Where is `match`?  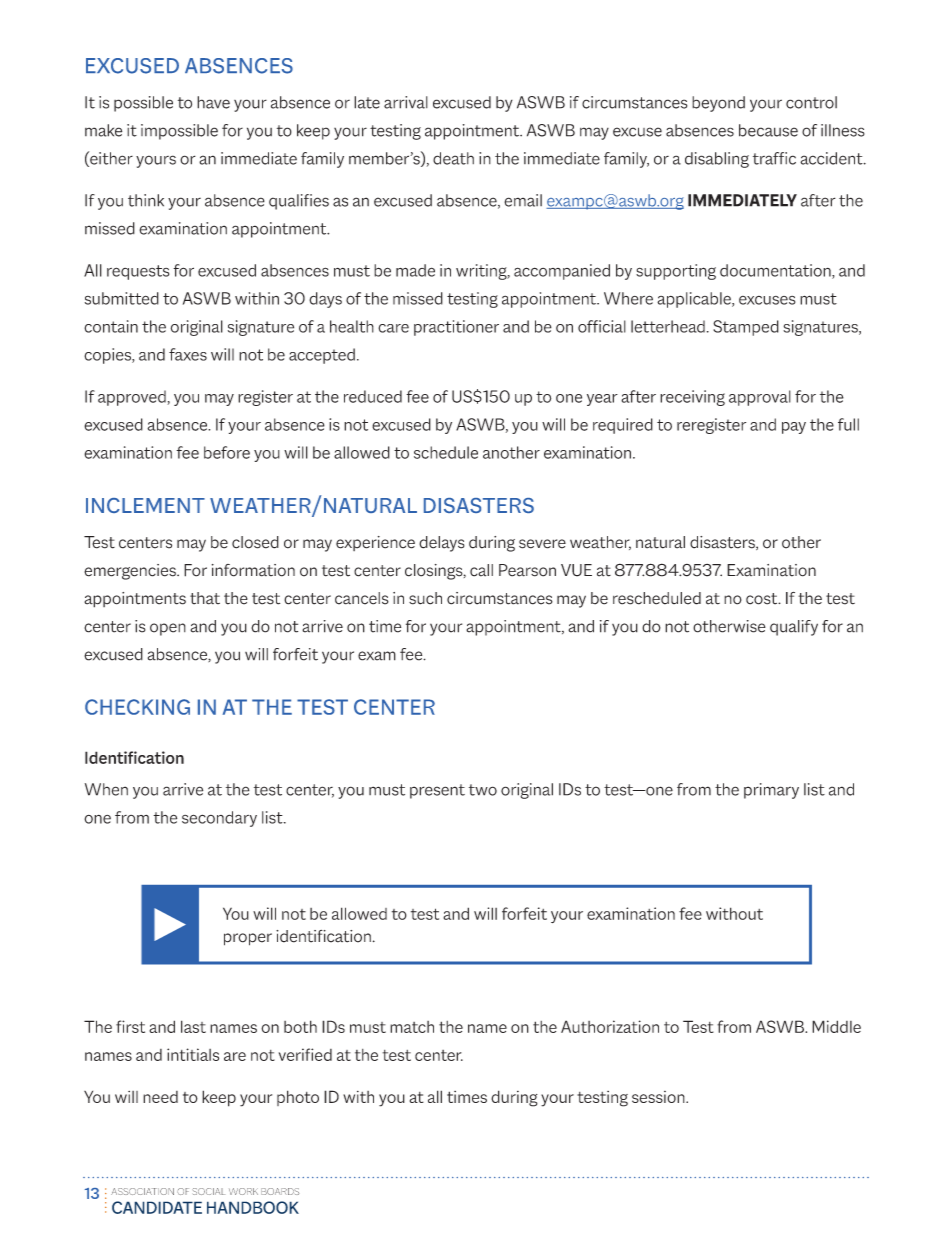 match is located at coordinates (412, 1027).
